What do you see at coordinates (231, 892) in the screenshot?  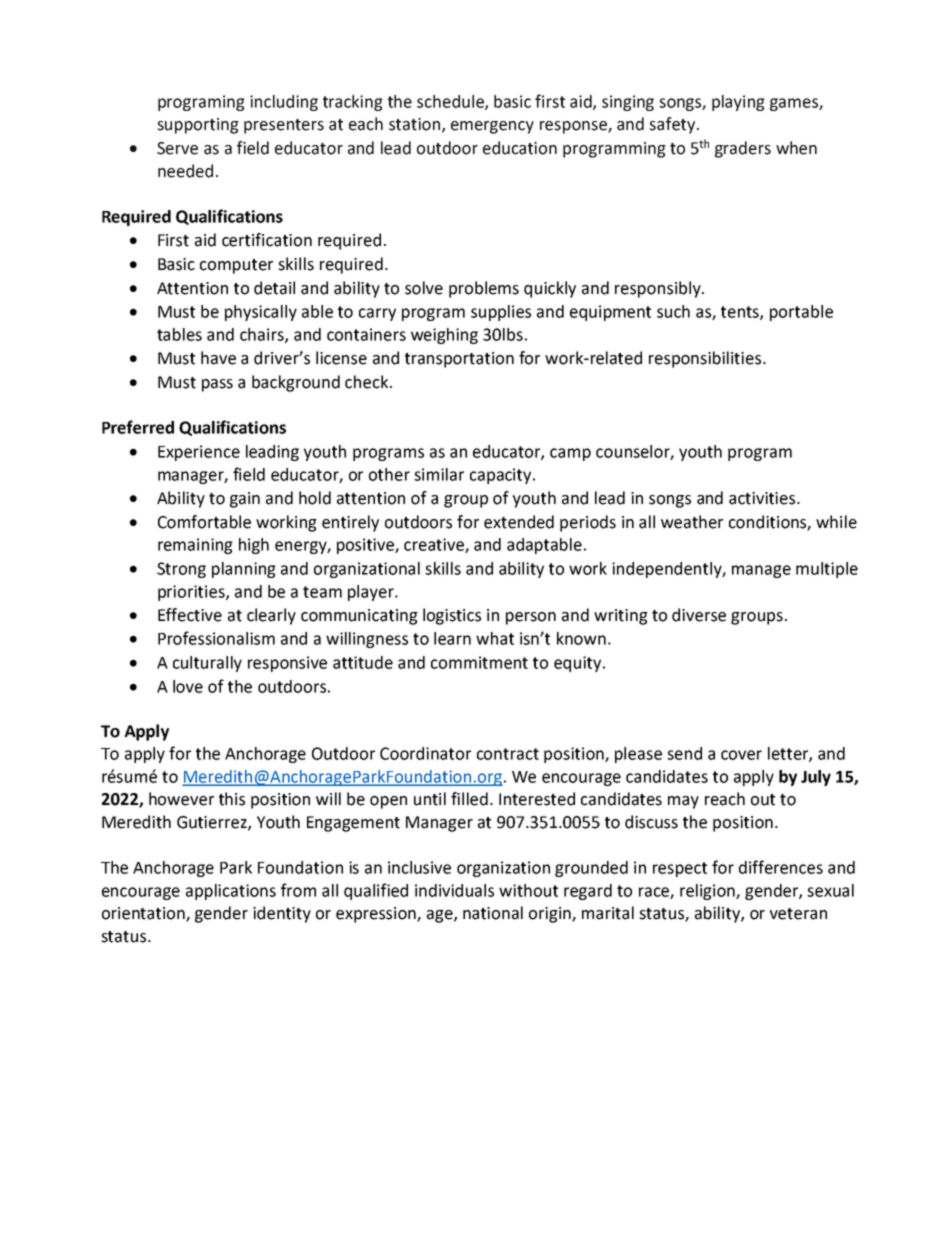 I see `applications` at bounding box center [231, 892].
